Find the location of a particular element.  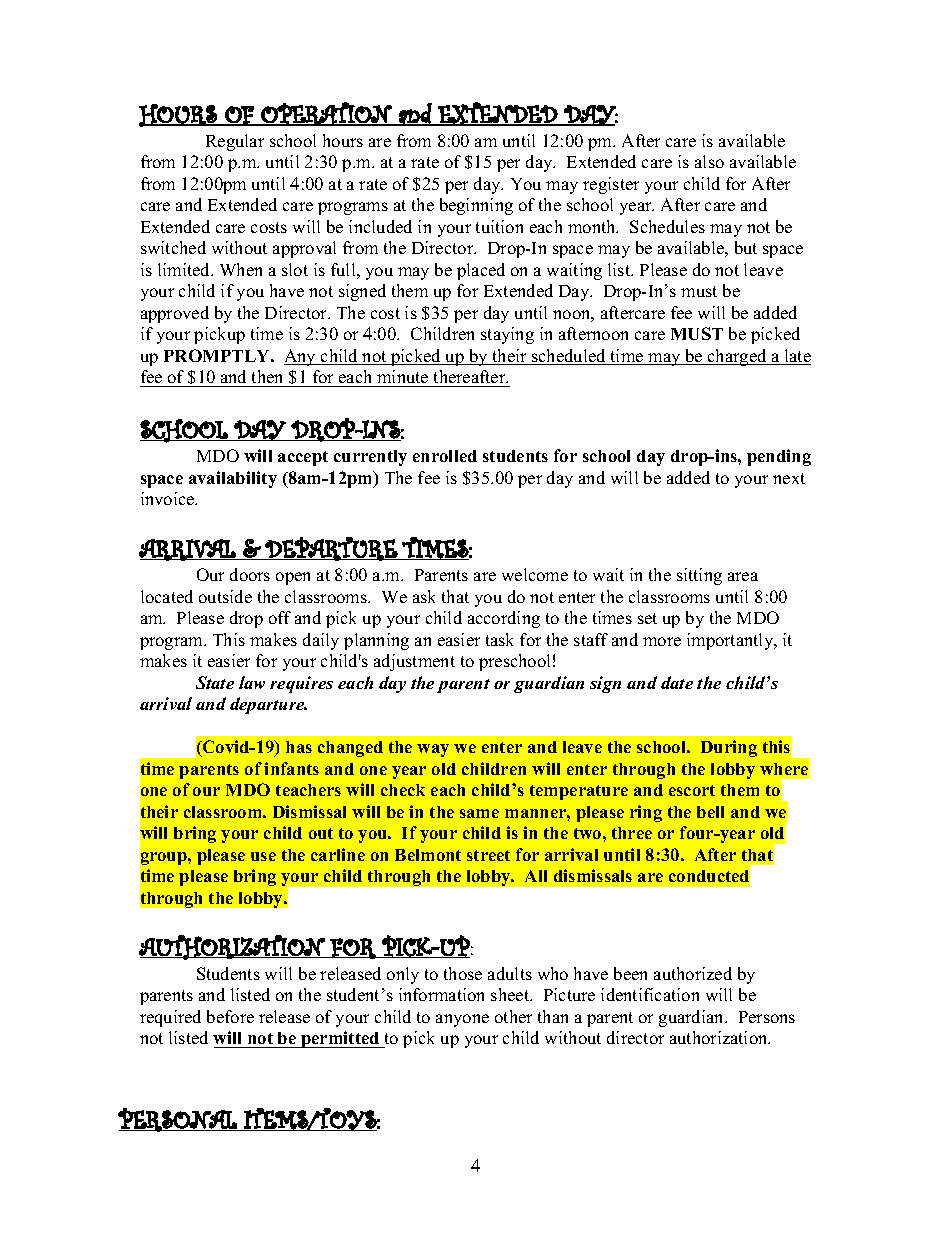

staying is located at coordinates (507, 335).
